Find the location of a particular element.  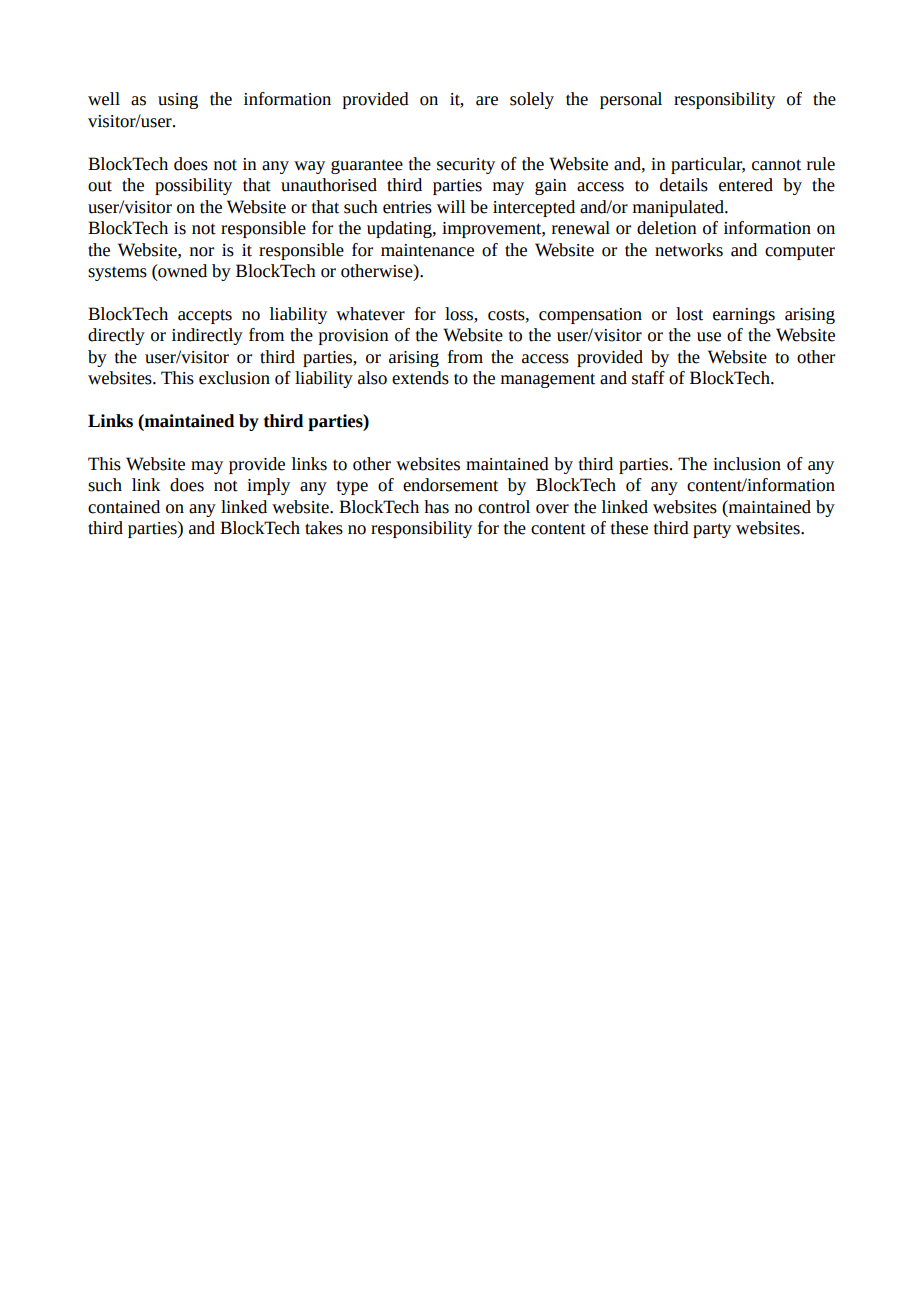

are is located at coordinates (487, 101).
